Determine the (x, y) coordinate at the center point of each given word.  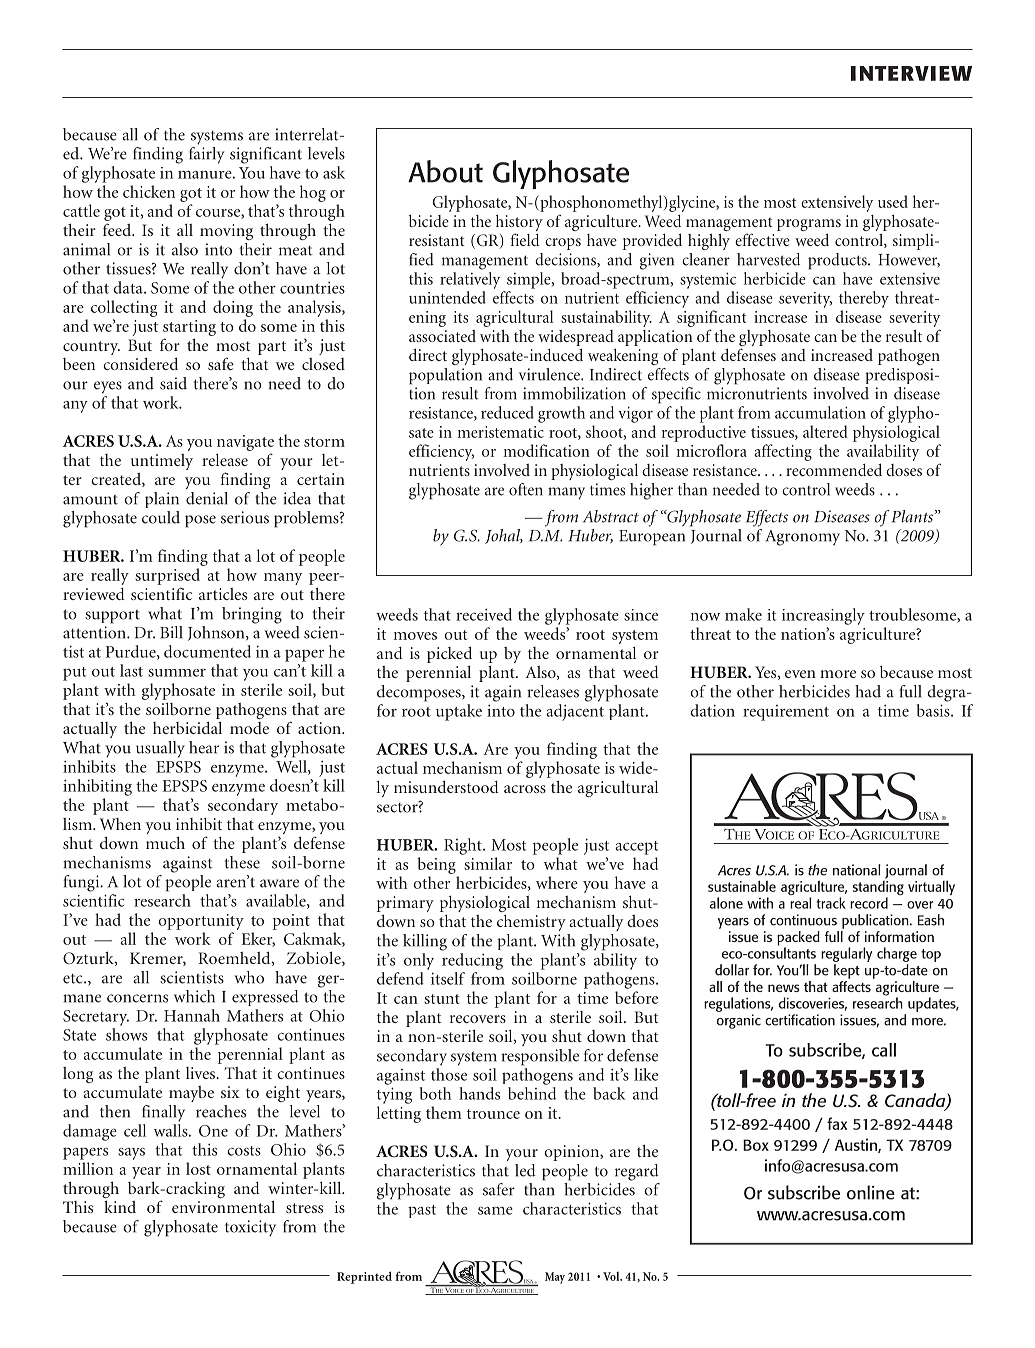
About (445, 171)
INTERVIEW (911, 73)
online (871, 1192)
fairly (206, 155)
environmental (223, 1206)
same (495, 1211)
